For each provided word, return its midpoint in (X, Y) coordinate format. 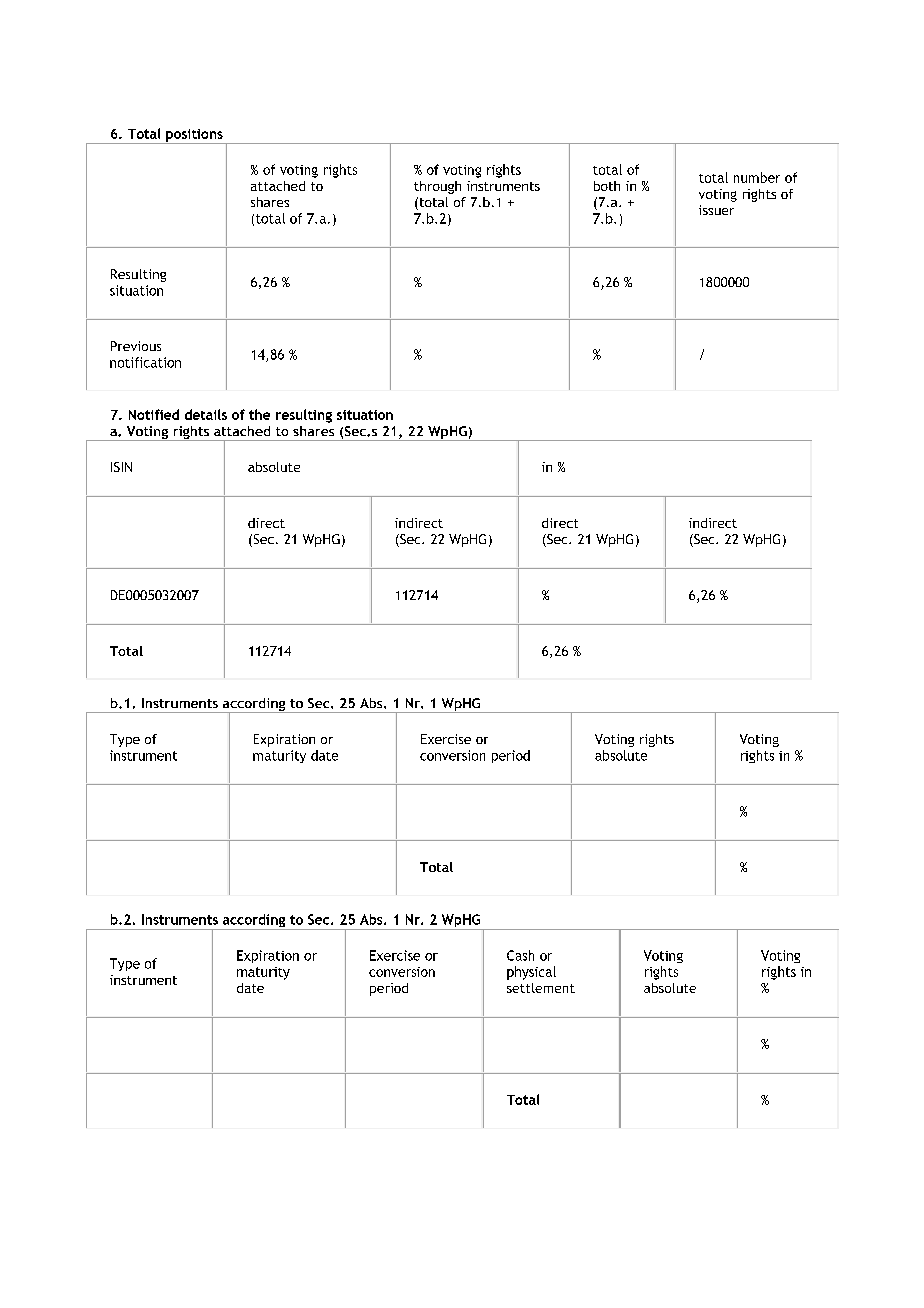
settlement (541, 988)
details (206, 414)
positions (194, 136)
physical (531, 973)
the (259, 414)
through (437, 187)
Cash (520, 955)
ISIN (121, 467)
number (757, 177)
